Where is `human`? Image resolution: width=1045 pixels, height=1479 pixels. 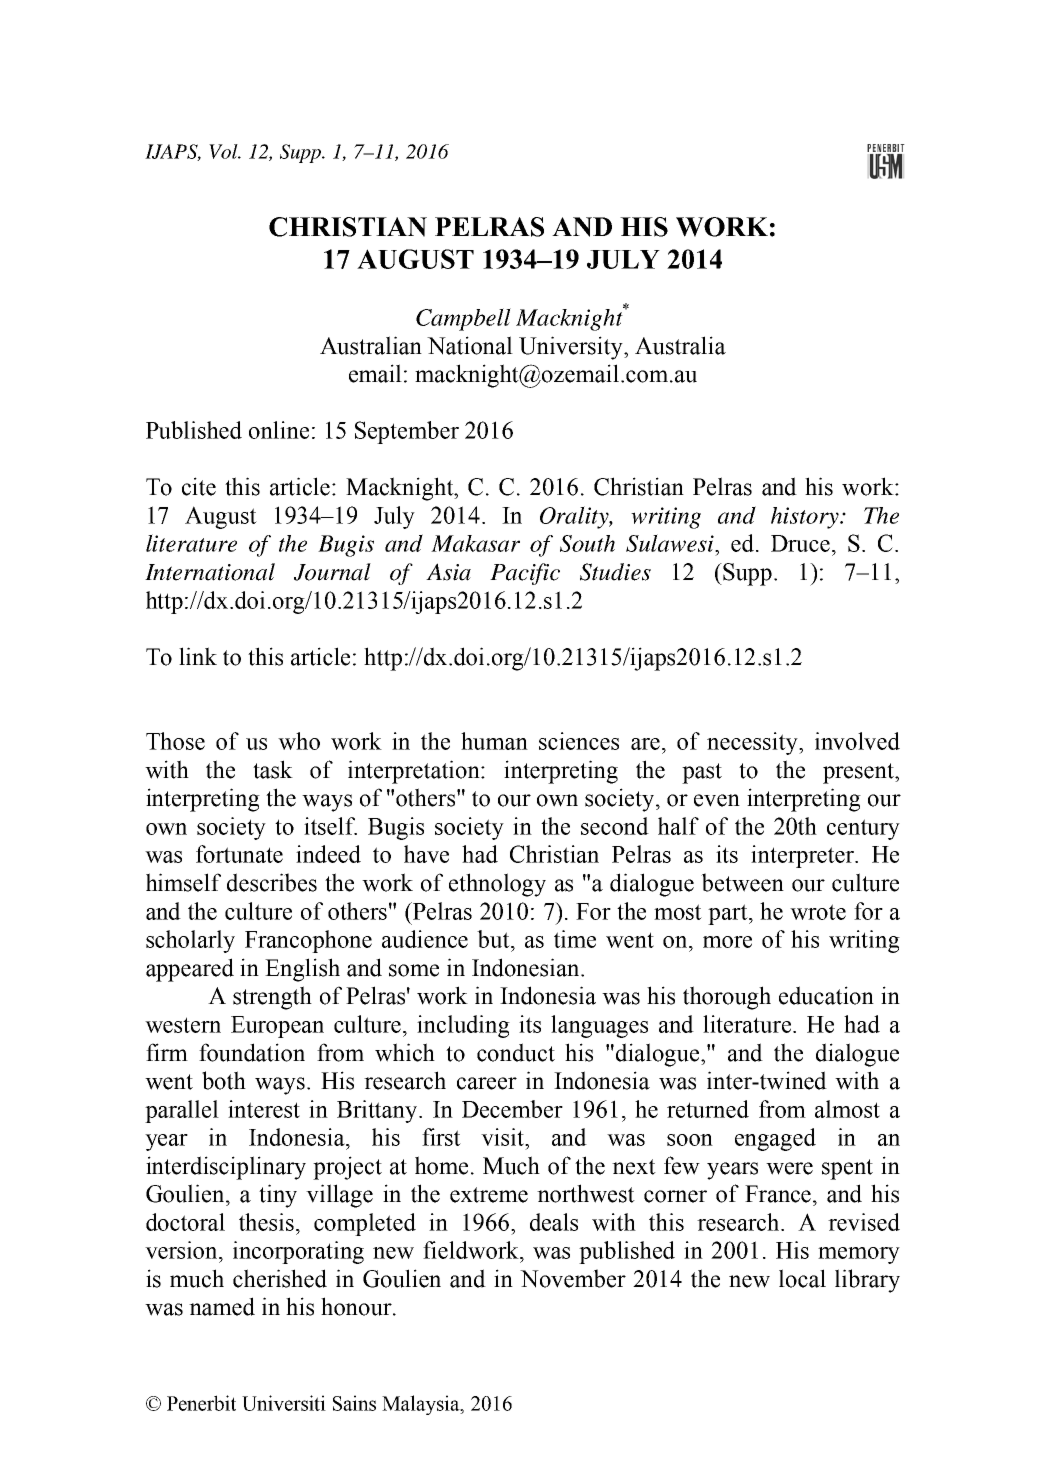
human is located at coordinates (494, 741).
